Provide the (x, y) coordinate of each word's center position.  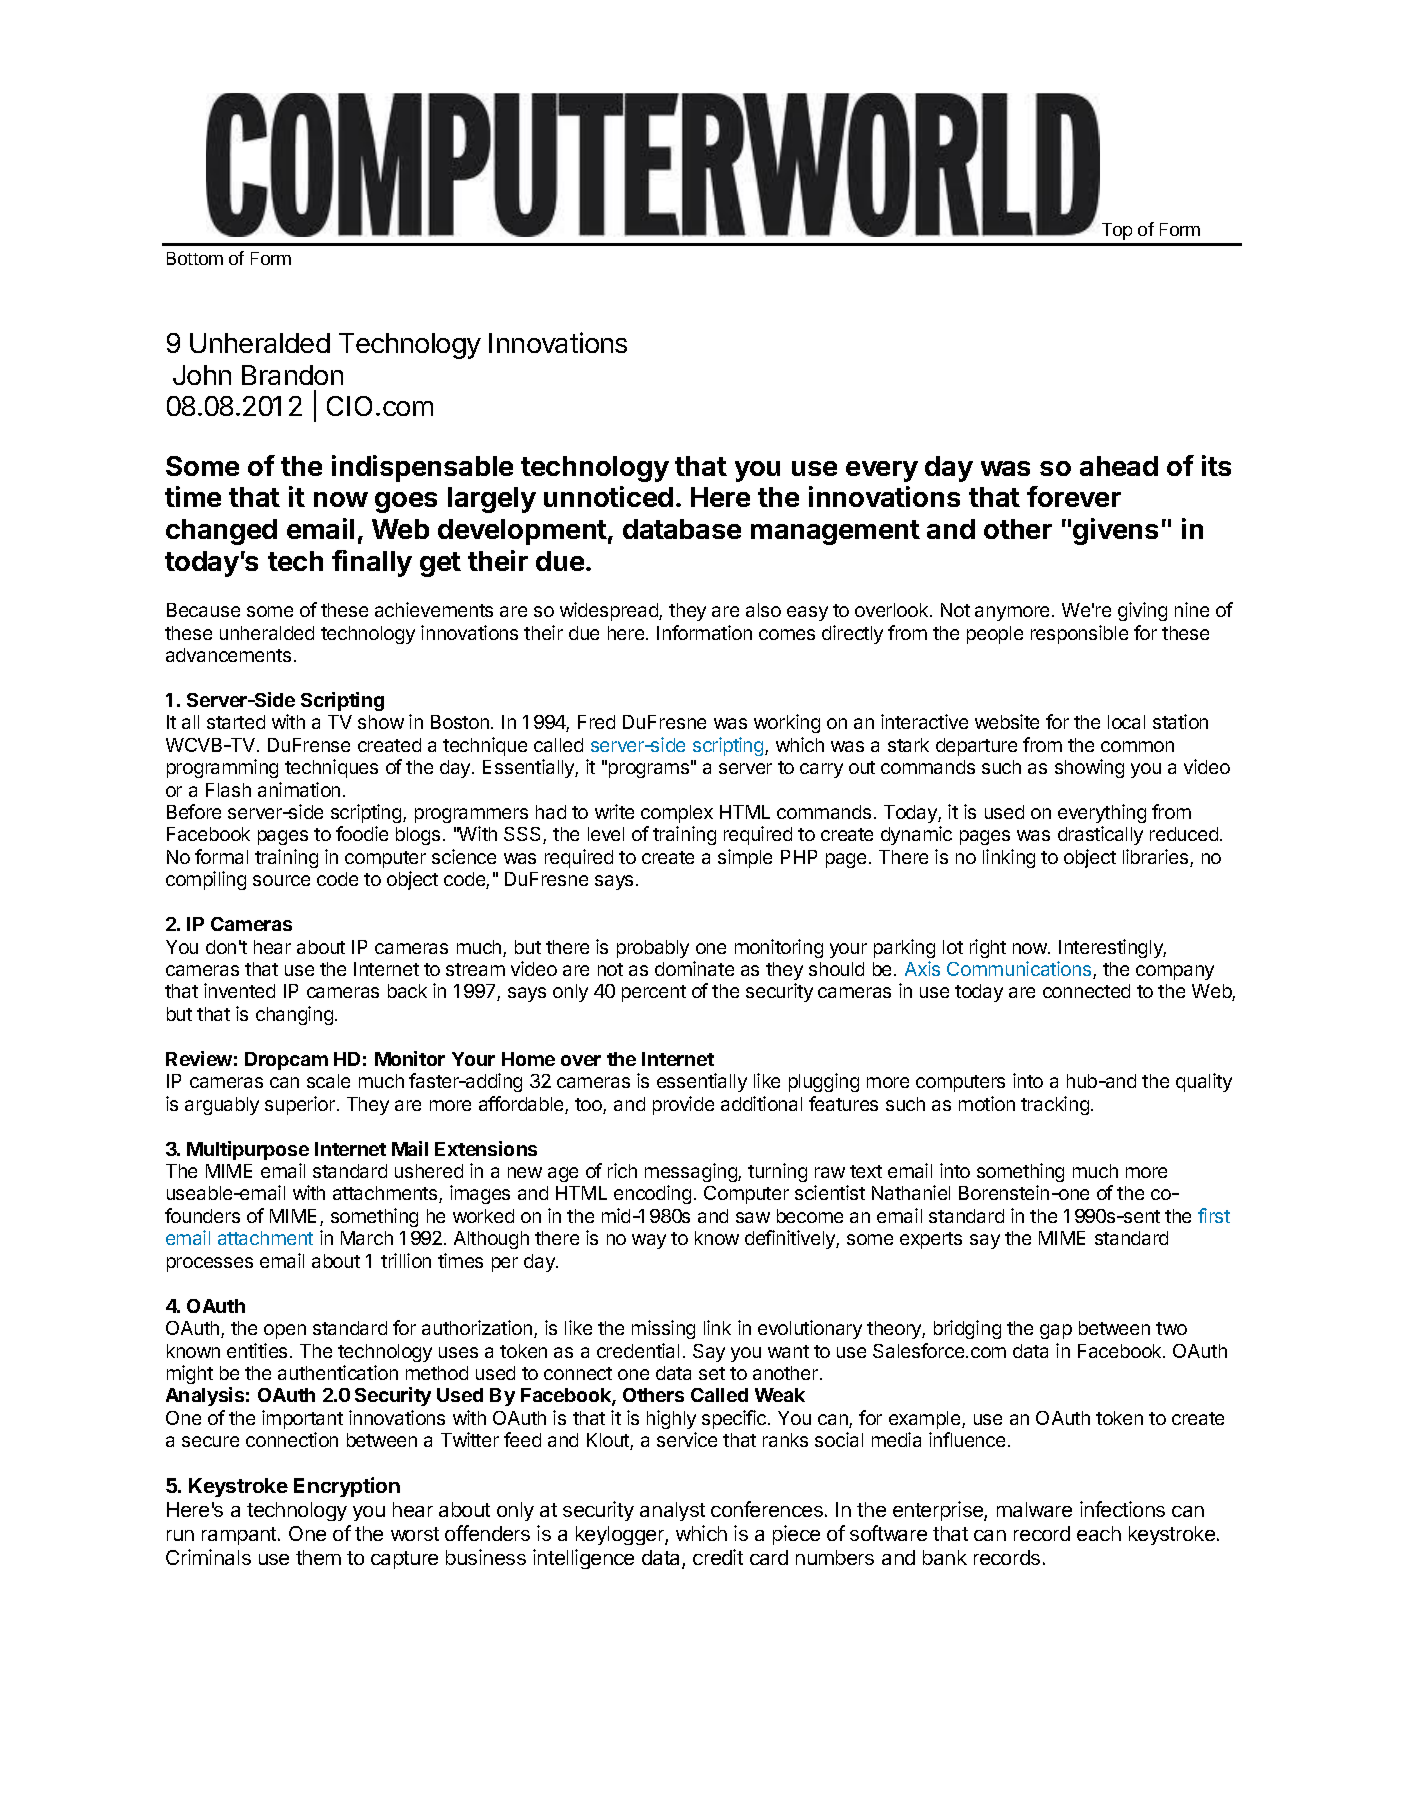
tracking (1055, 1105)
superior (300, 1105)
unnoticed (608, 496)
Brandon (292, 375)
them (318, 1557)
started (236, 722)
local (1126, 722)
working (787, 723)
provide (683, 1105)
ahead (1119, 466)
